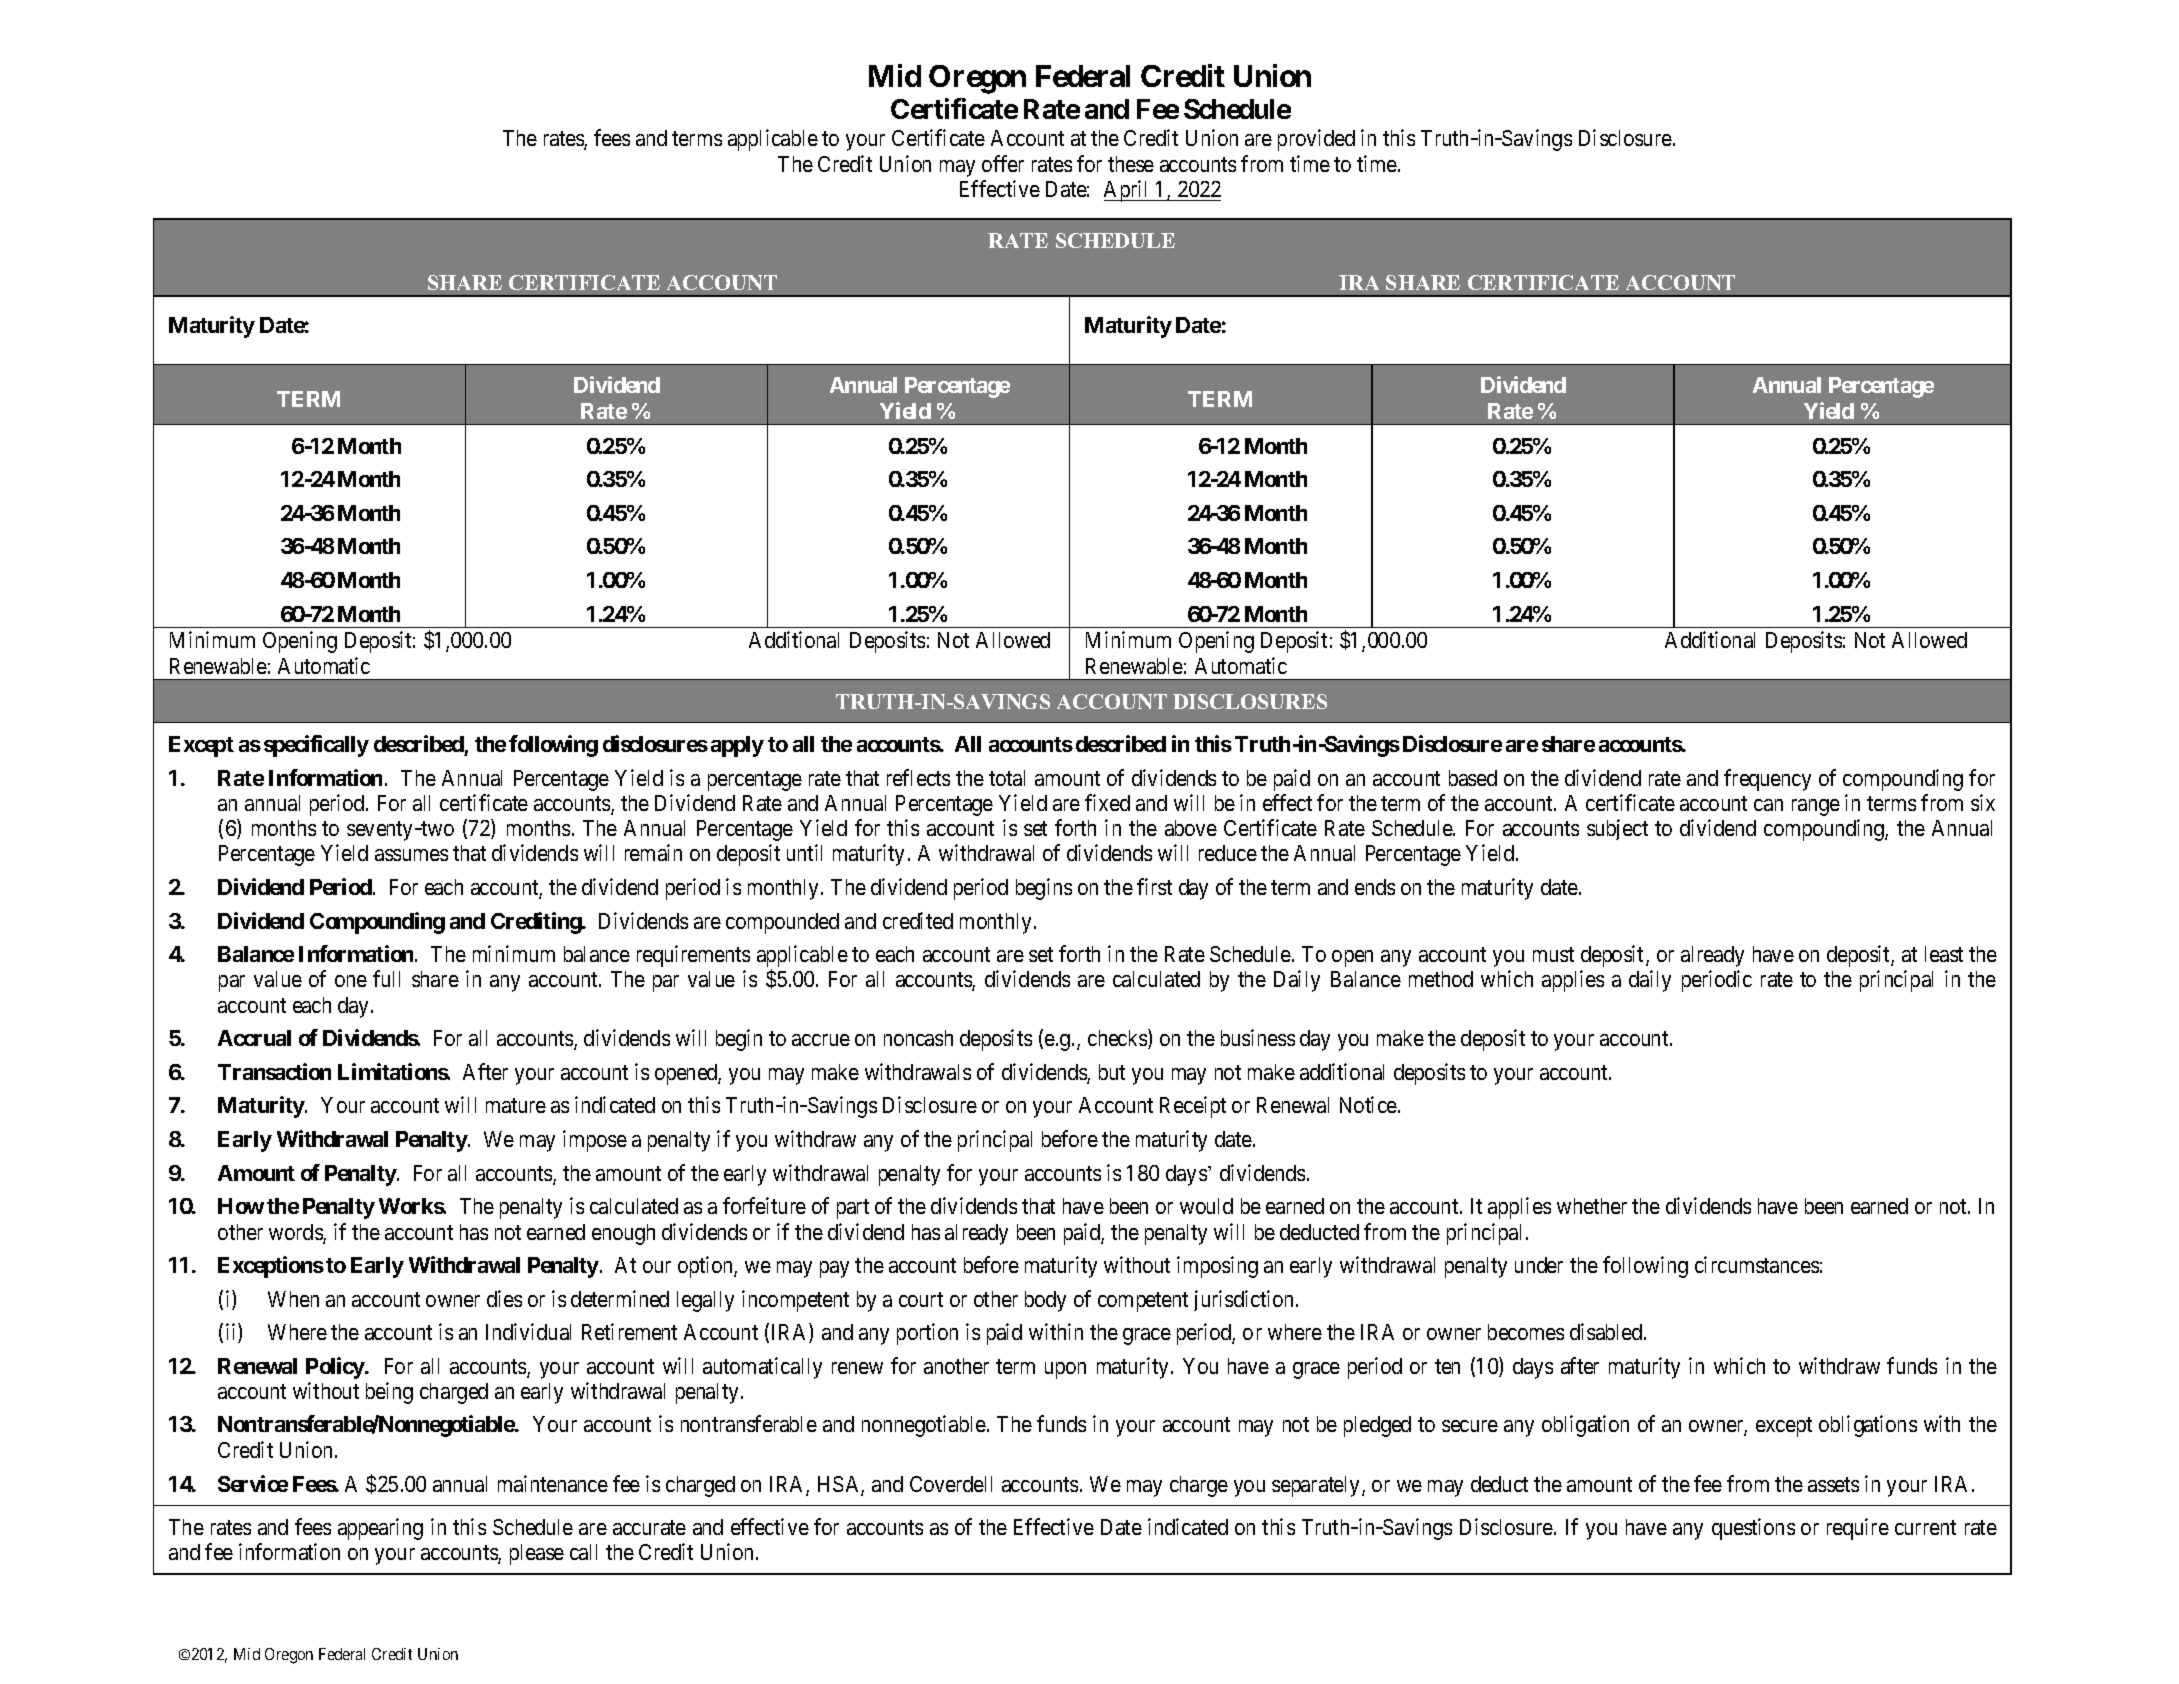 Image resolution: width=2179 pixels, height=1684 pixels. I want to click on apply, so click(737, 746).
